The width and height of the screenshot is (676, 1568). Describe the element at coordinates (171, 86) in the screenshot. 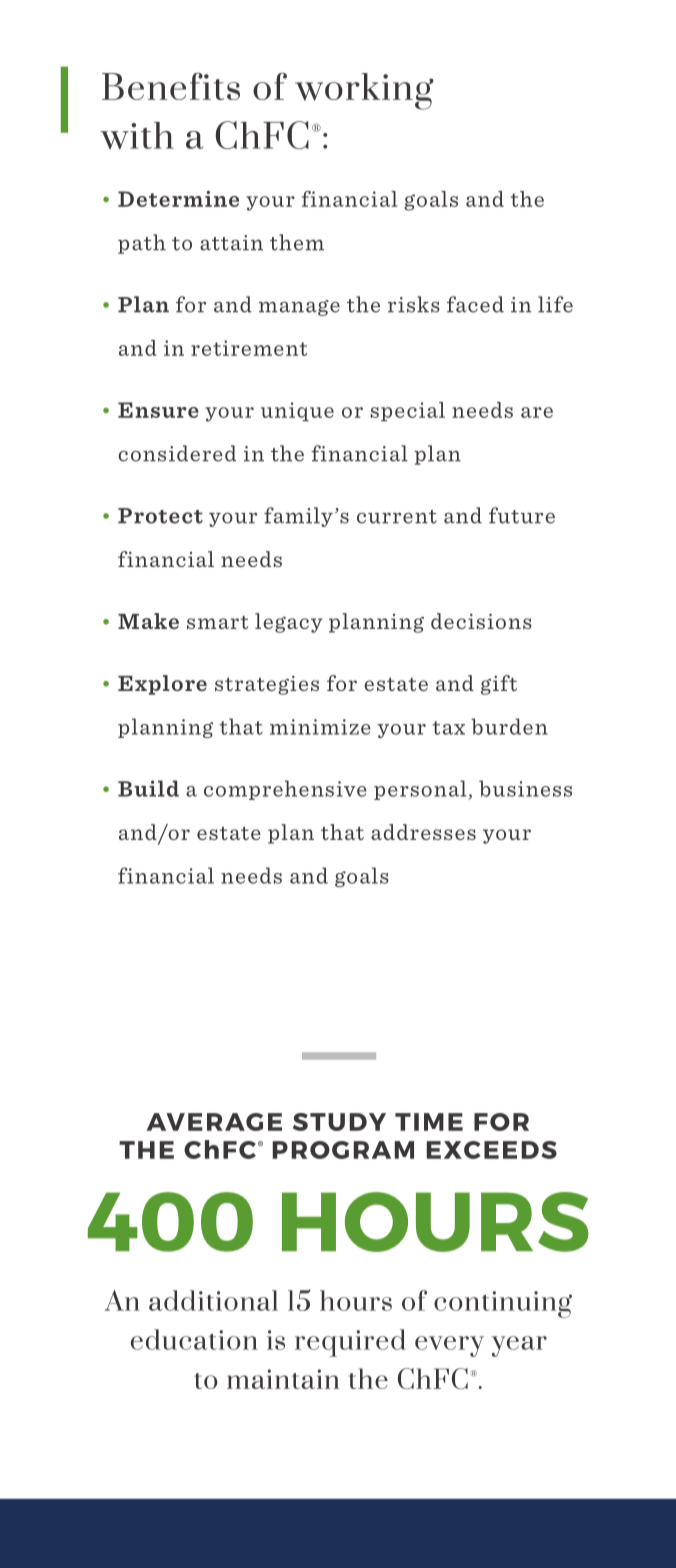

I see `Benefits` at that location.
